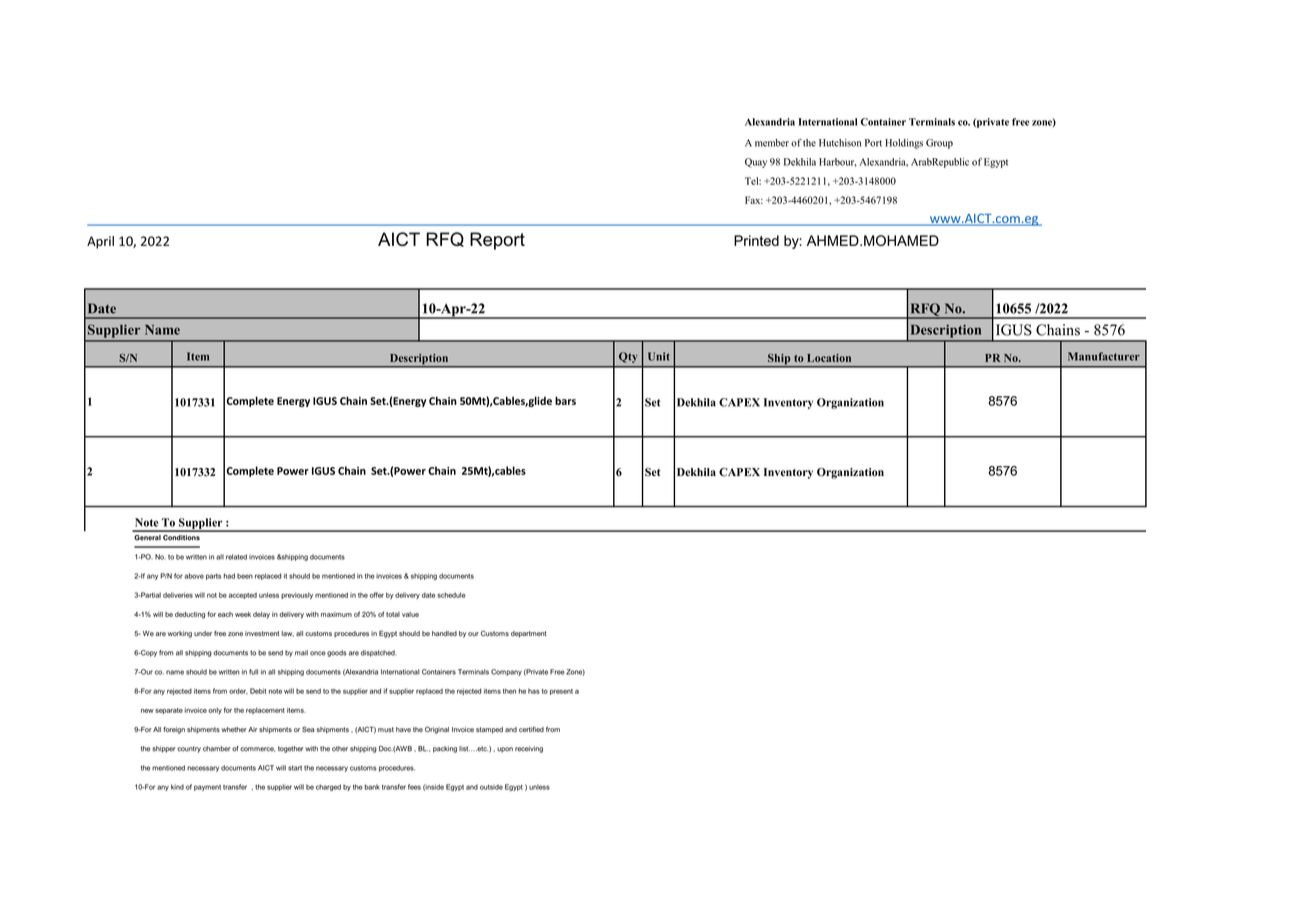  I want to click on bars, so click(565, 400).
